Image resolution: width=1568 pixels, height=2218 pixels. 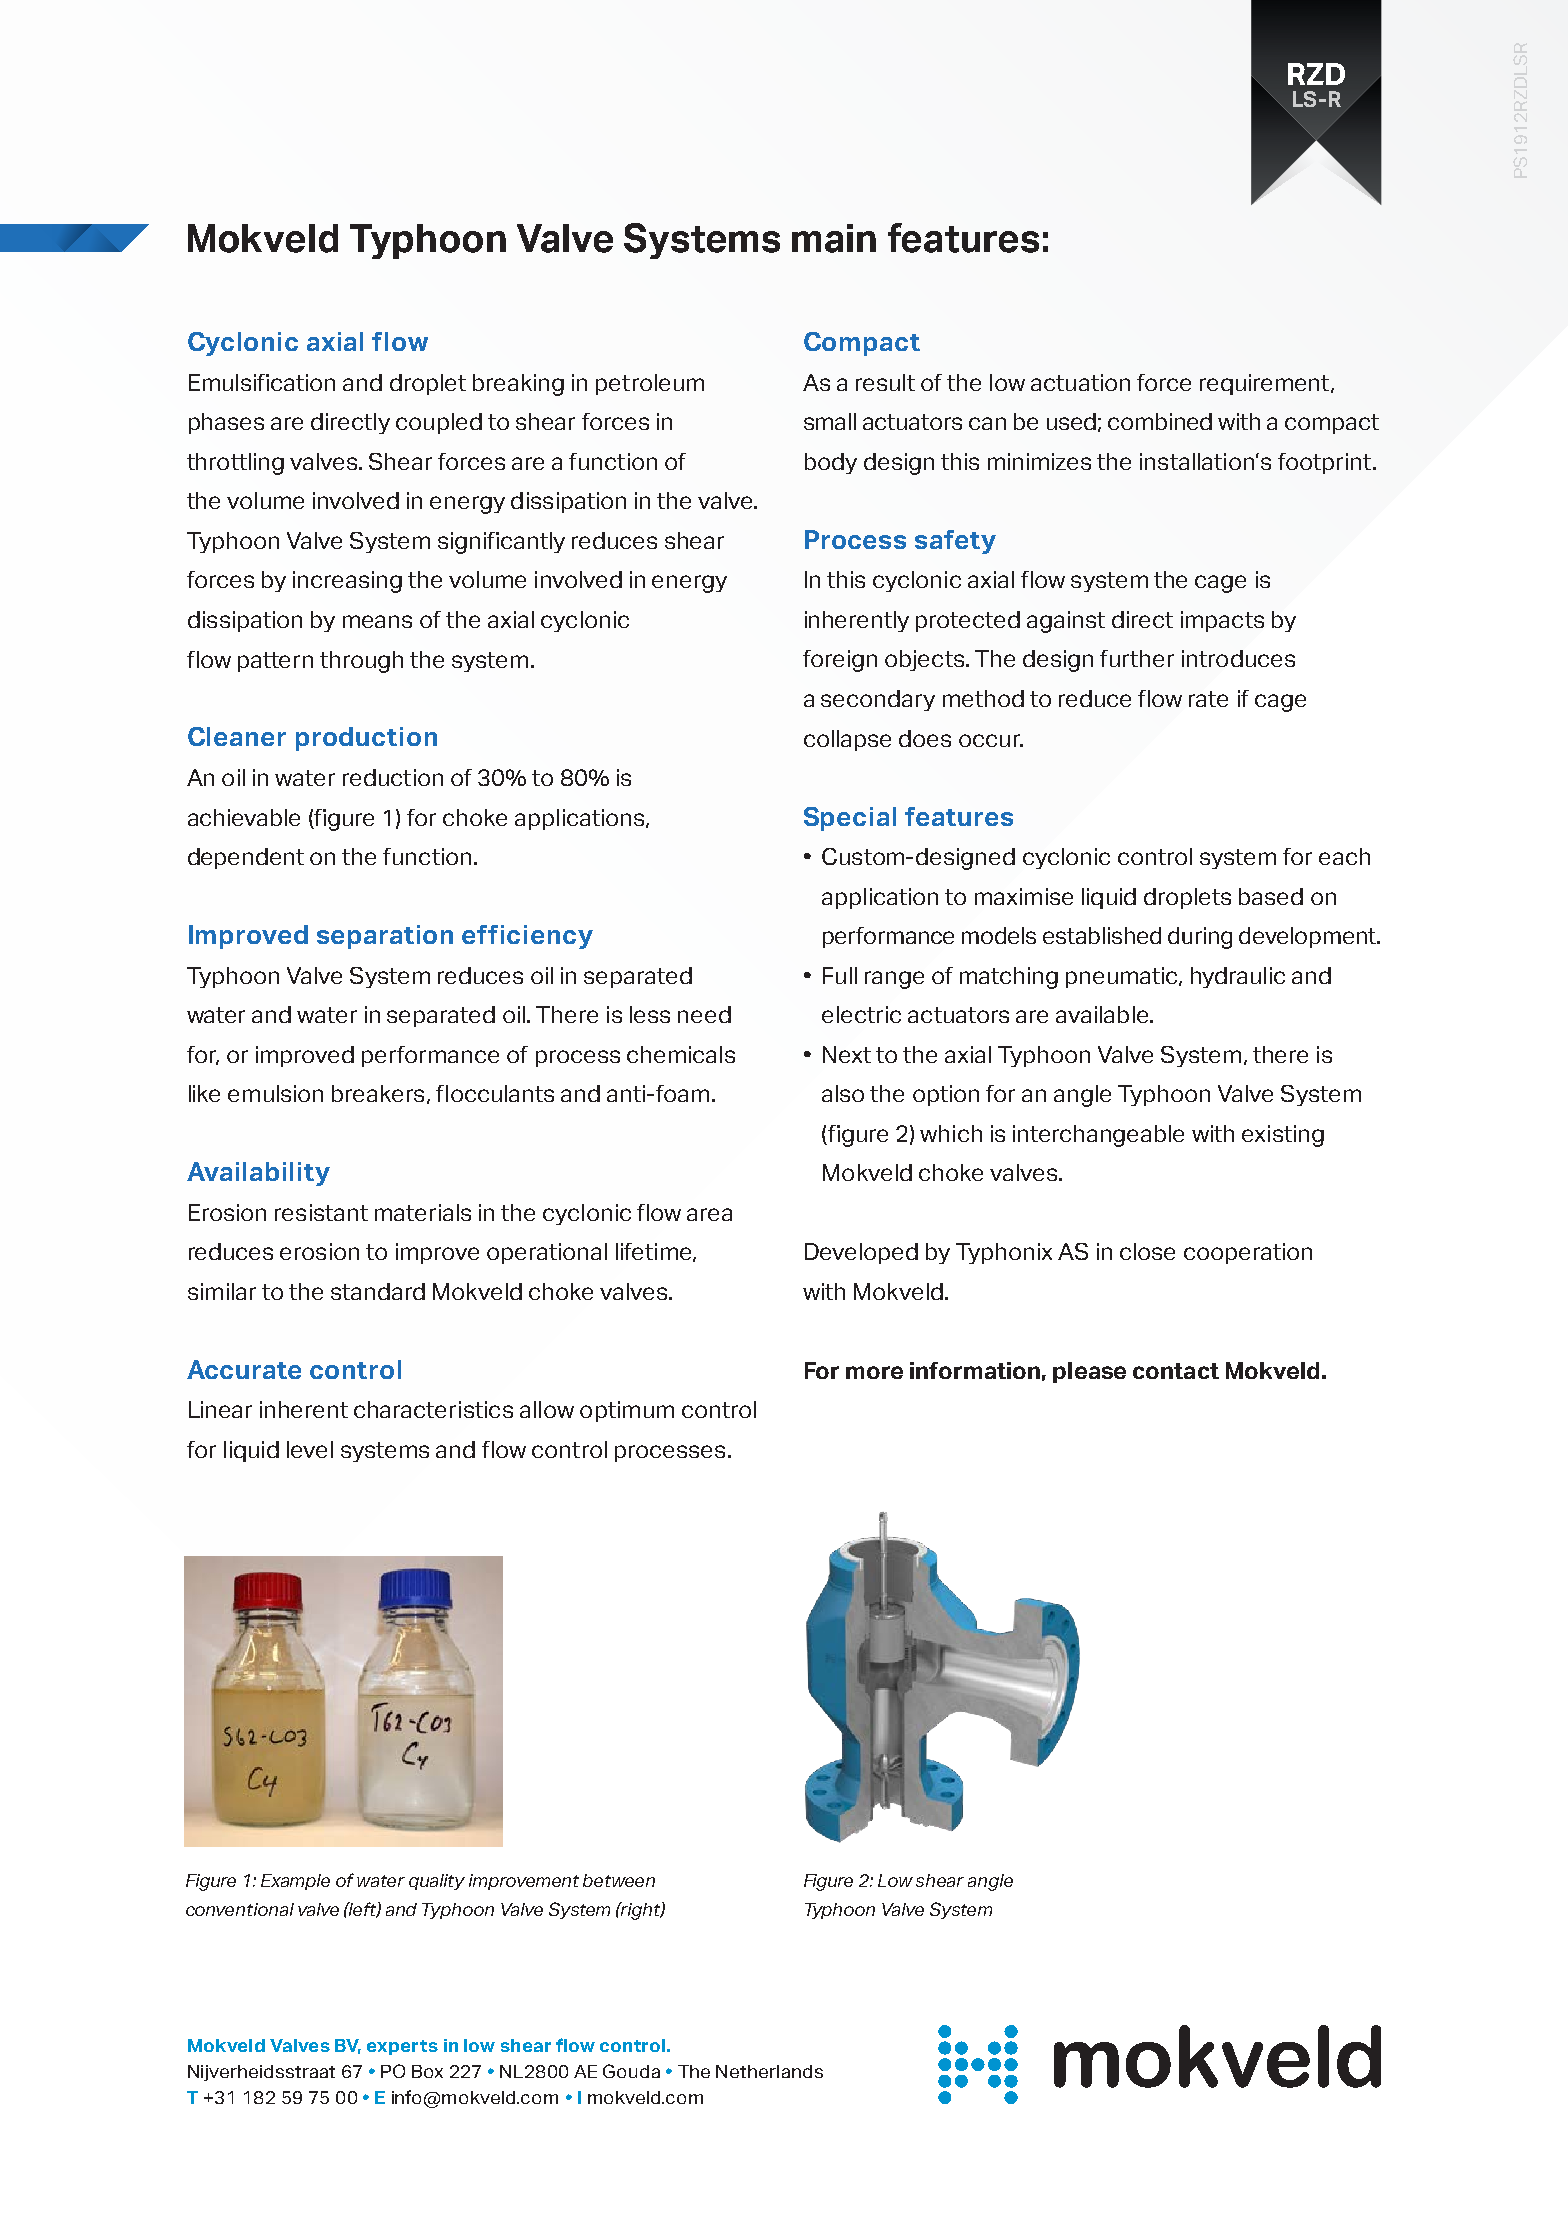 I want to click on area, so click(x=709, y=1214).
